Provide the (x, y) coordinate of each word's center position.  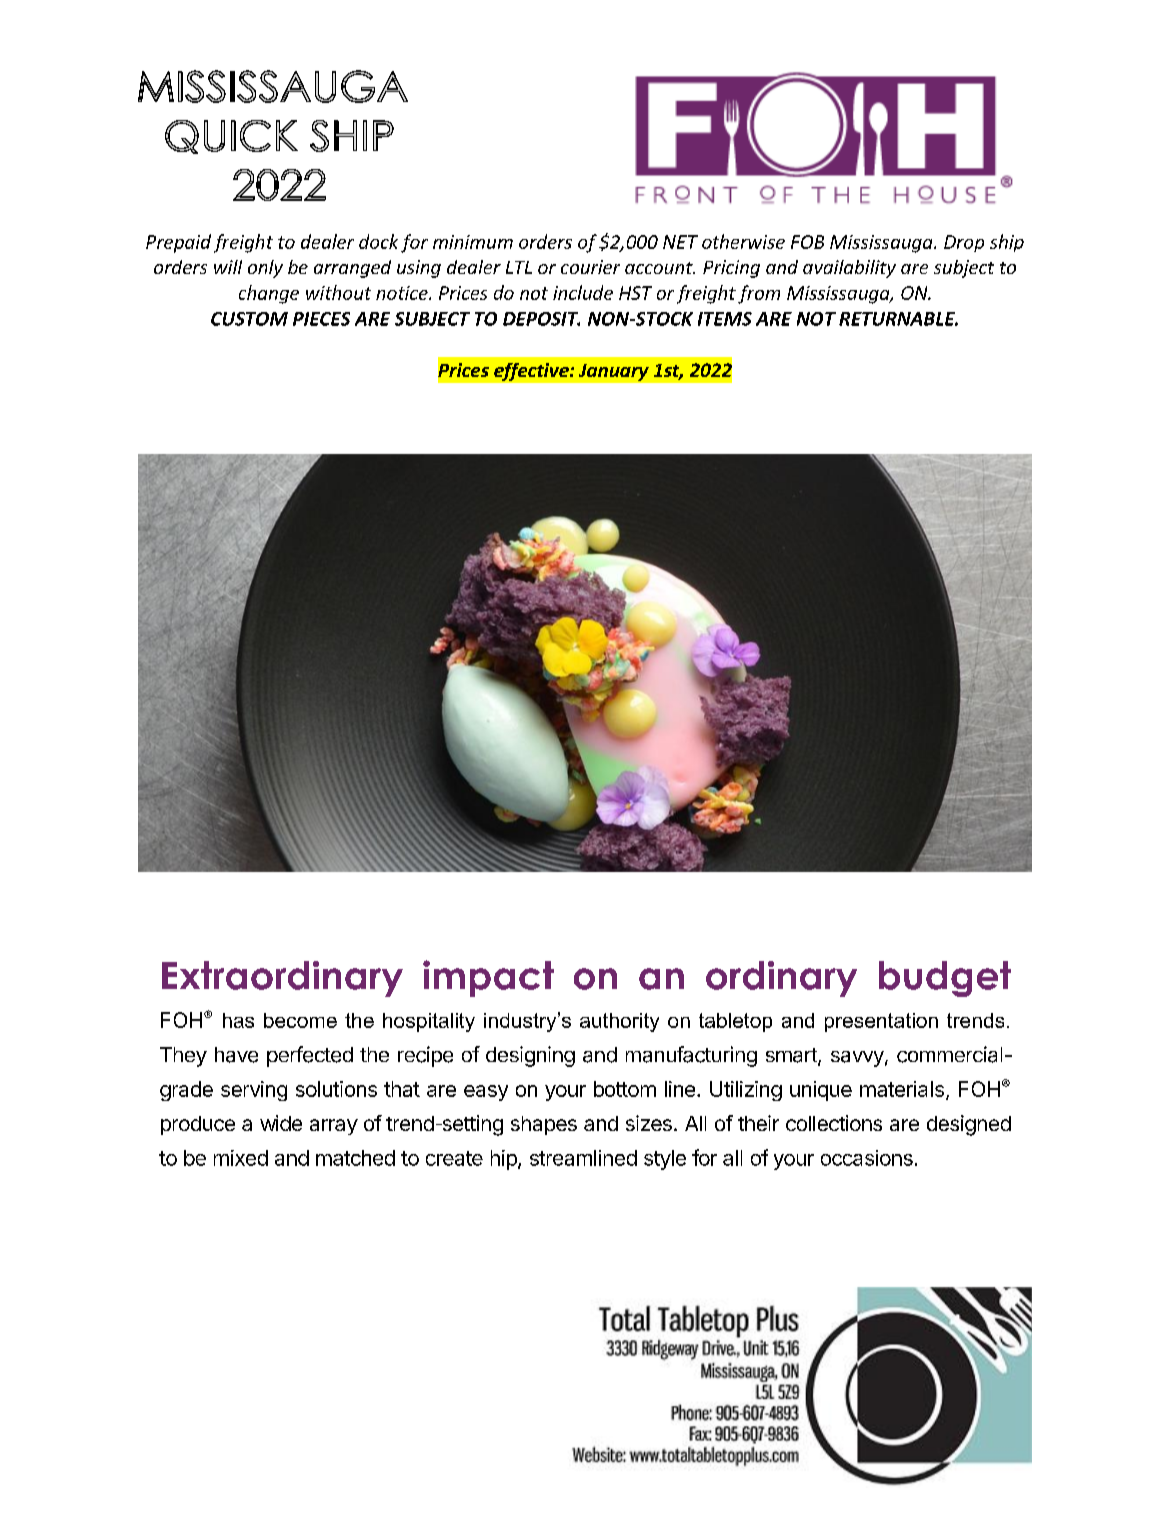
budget (945, 979)
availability (849, 269)
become (300, 1020)
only (265, 269)
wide (281, 1123)
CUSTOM (249, 319)
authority (619, 1022)
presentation (881, 1022)
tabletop (735, 1022)
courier (590, 267)
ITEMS (725, 319)
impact (488, 978)
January (614, 372)
